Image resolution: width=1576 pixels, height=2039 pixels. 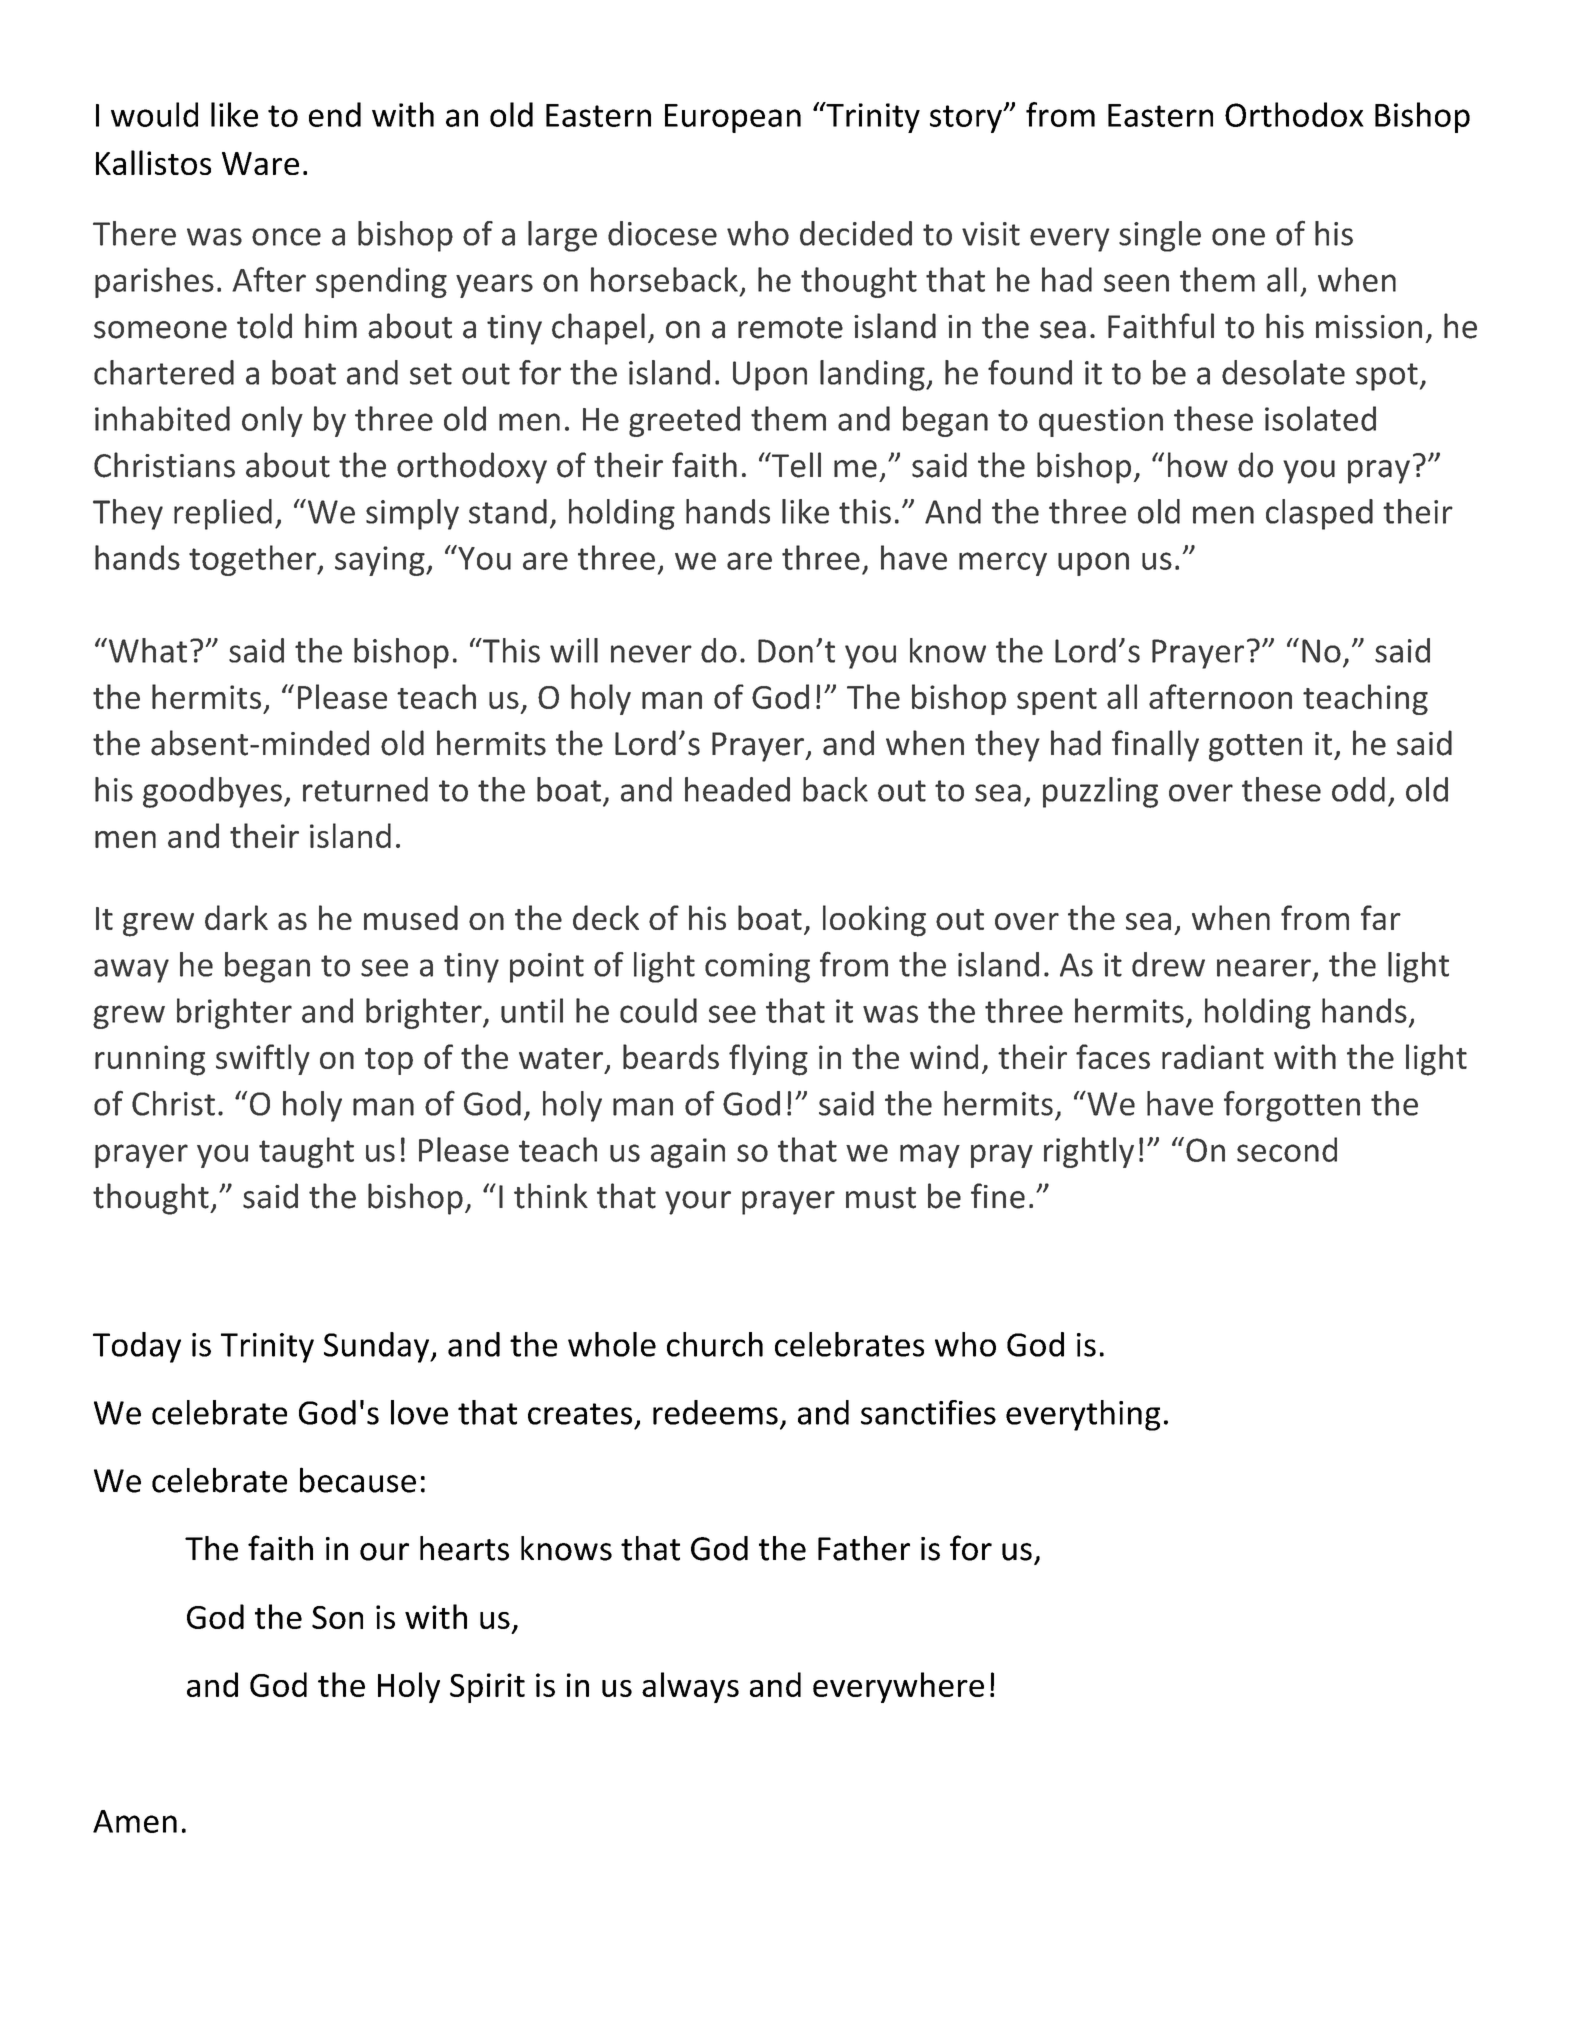 What do you see at coordinates (135, 1821) in the screenshot?
I see `Amen` at bounding box center [135, 1821].
